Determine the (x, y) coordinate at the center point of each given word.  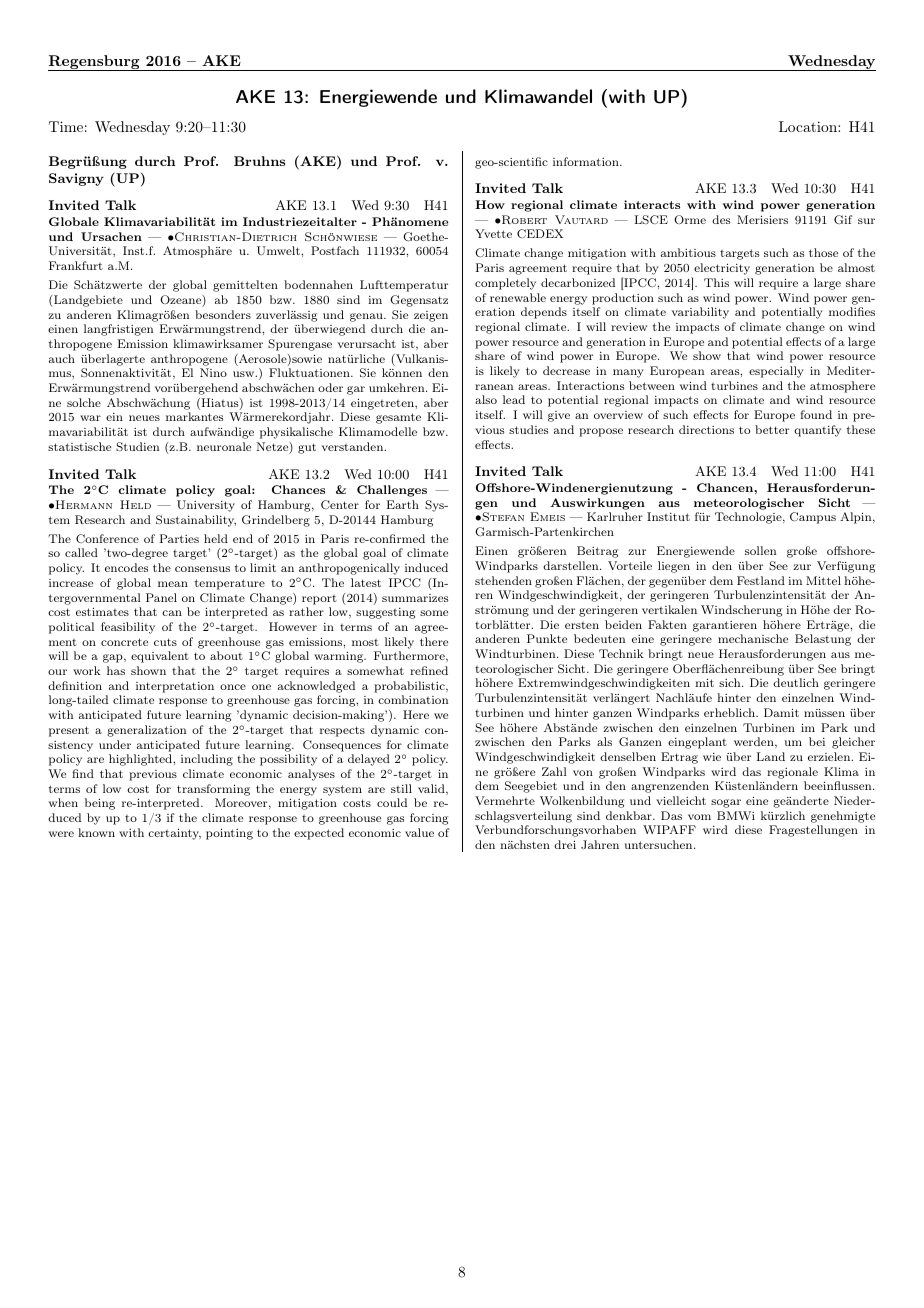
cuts (165, 642)
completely (505, 284)
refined (429, 670)
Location (809, 126)
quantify (817, 431)
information (587, 161)
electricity (721, 270)
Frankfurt (76, 265)
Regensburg (95, 63)
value (419, 832)
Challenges (392, 491)
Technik (621, 653)
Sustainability (196, 521)
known (96, 832)
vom (699, 817)
